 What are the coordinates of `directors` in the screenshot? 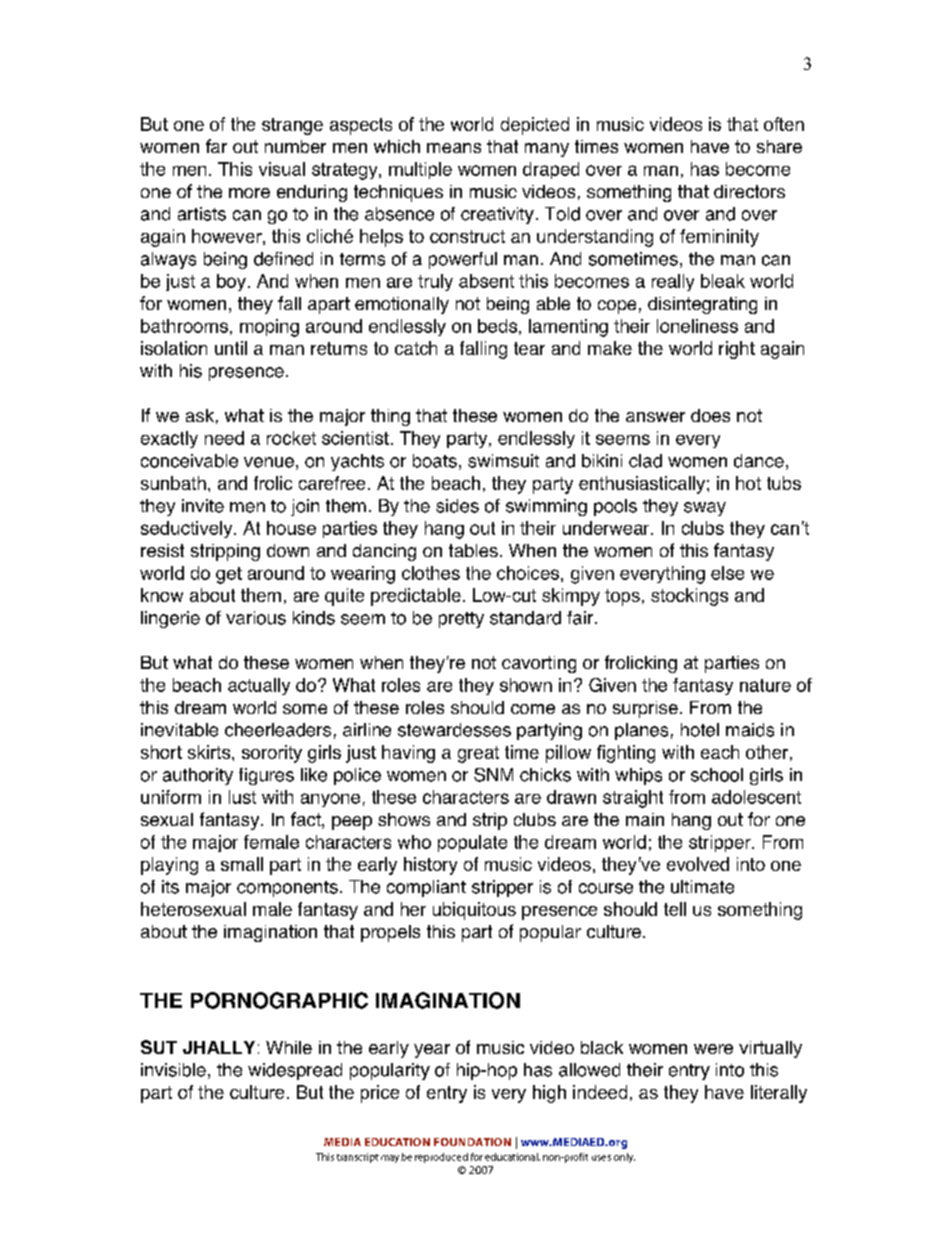 It's located at (749, 191).
